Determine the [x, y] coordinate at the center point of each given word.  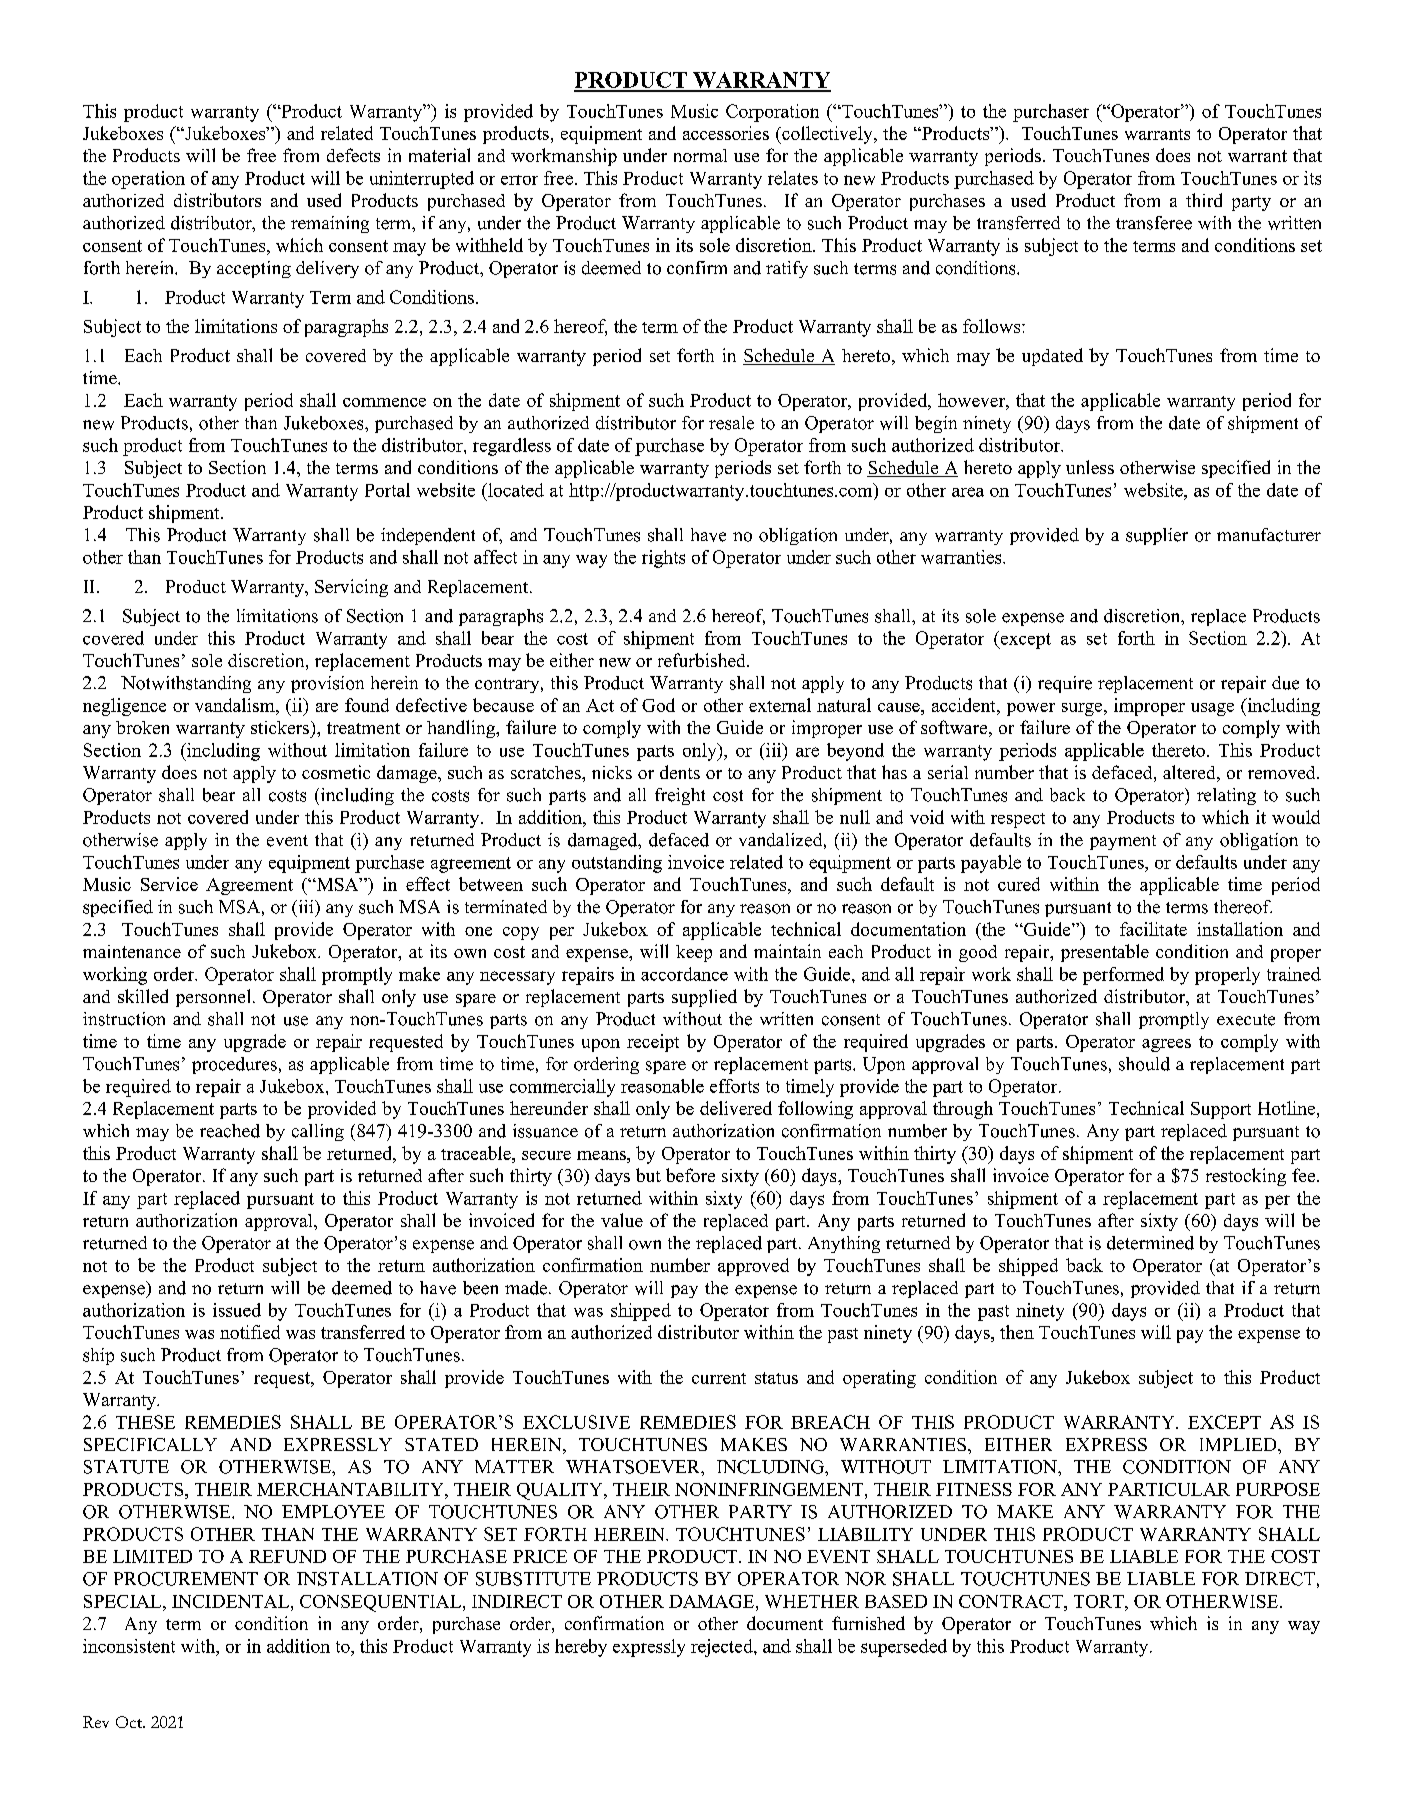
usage [1212, 709]
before [690, 1175]
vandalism [236, 705]
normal [700, 155]
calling [318, 1132]
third [1204, 200]
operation [148, 180]
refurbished [703, 660]
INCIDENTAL [232, 1601]
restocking [1246, 1177]
